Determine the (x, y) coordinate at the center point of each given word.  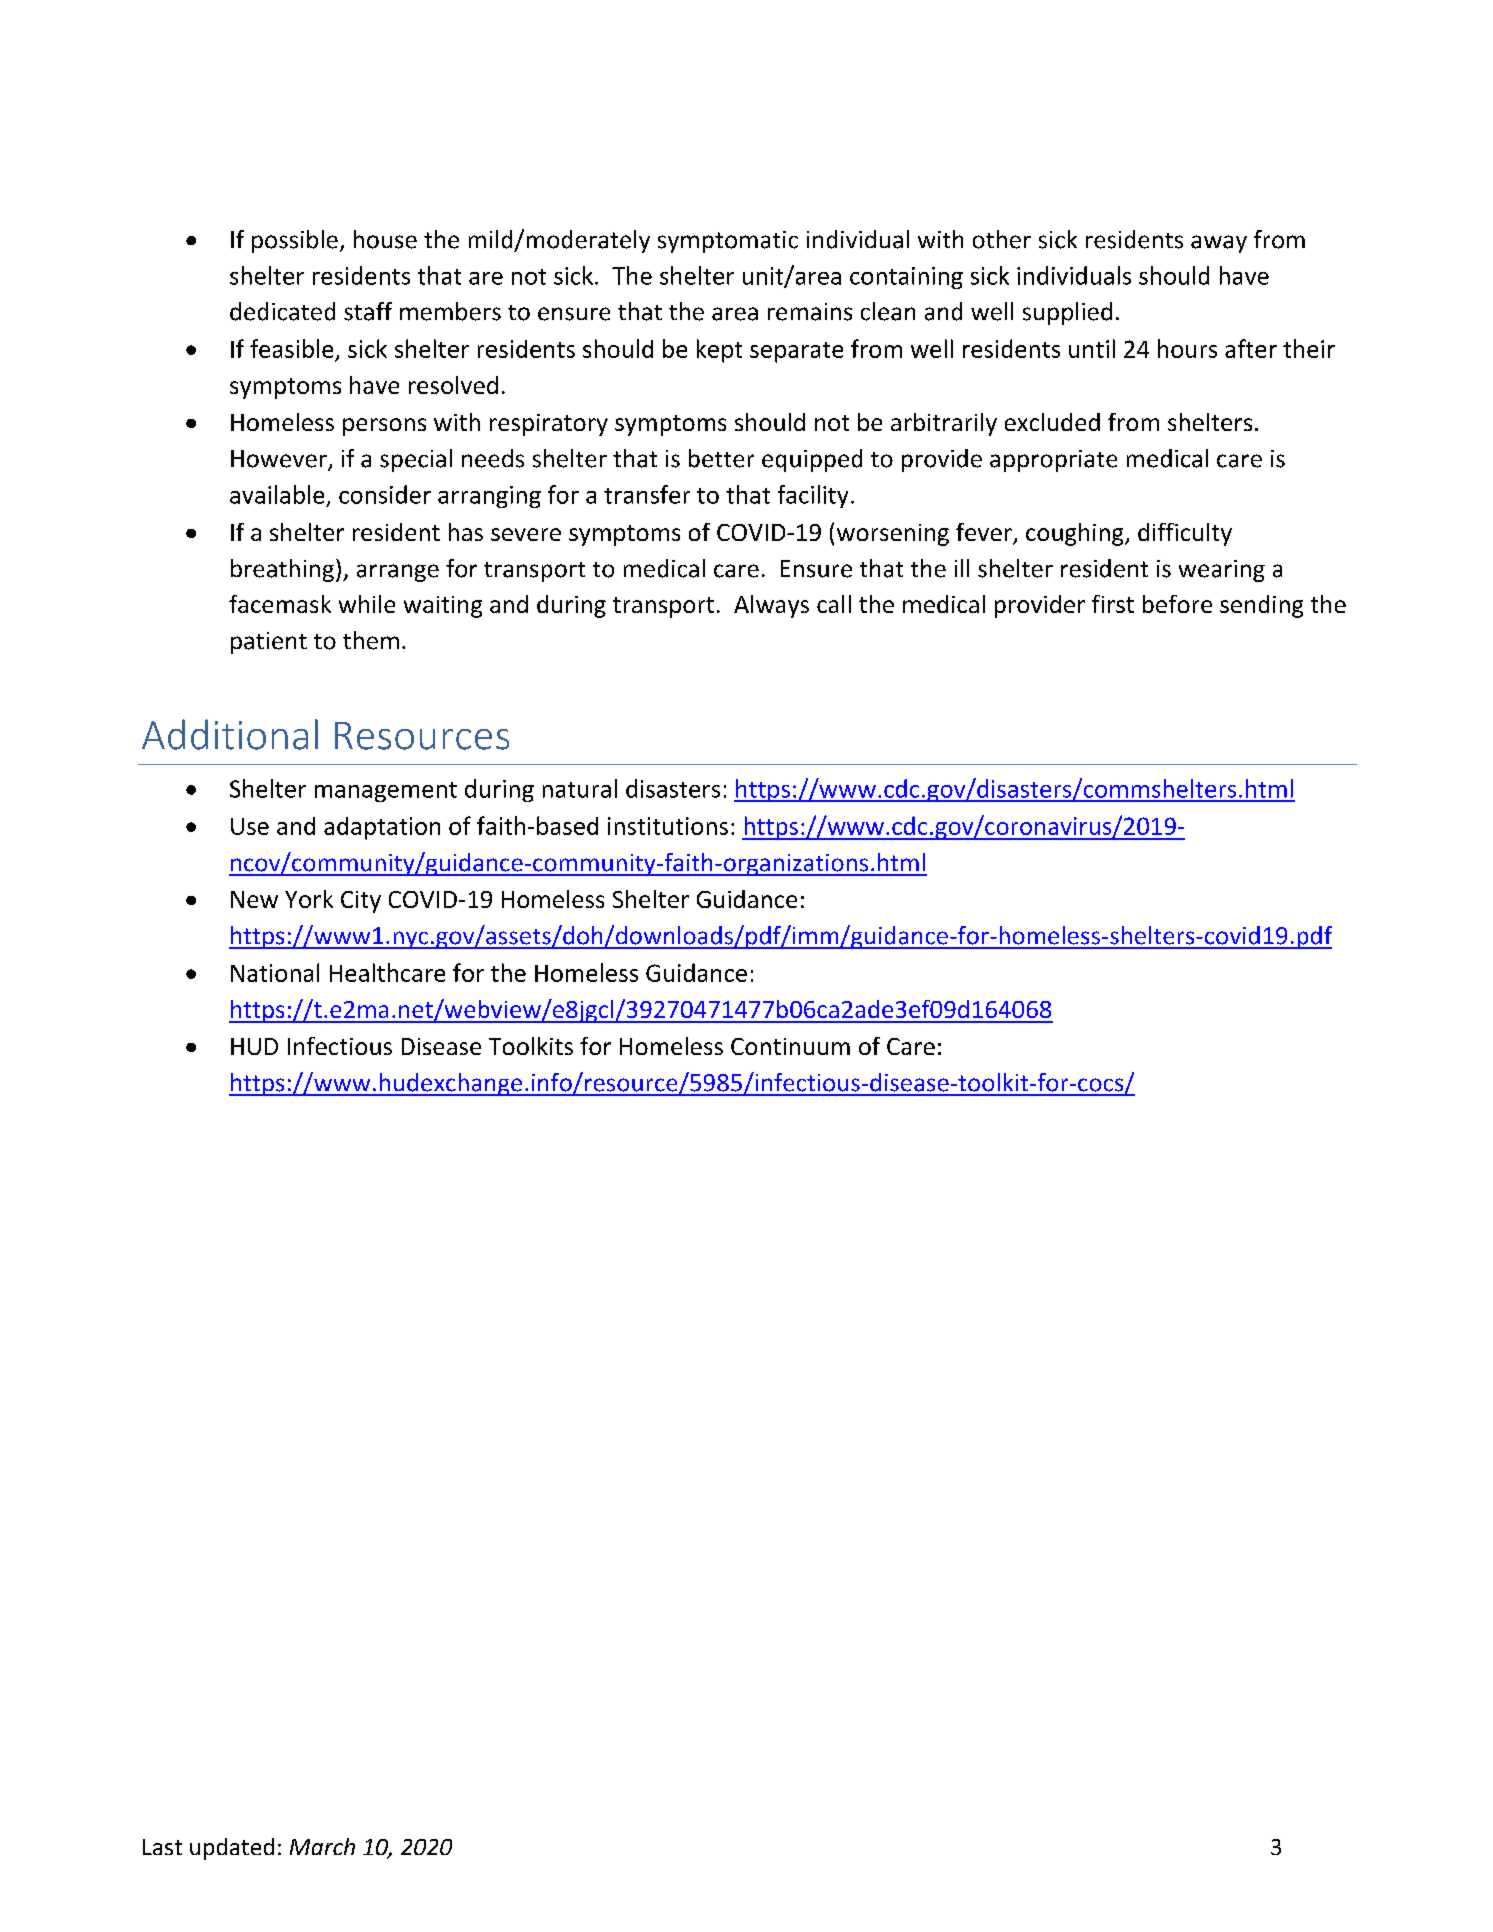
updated (232, 1849)
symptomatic (728, 242)
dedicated (282, 311)
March (322, 1846)
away (1219, 244)
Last (162, 1847)
